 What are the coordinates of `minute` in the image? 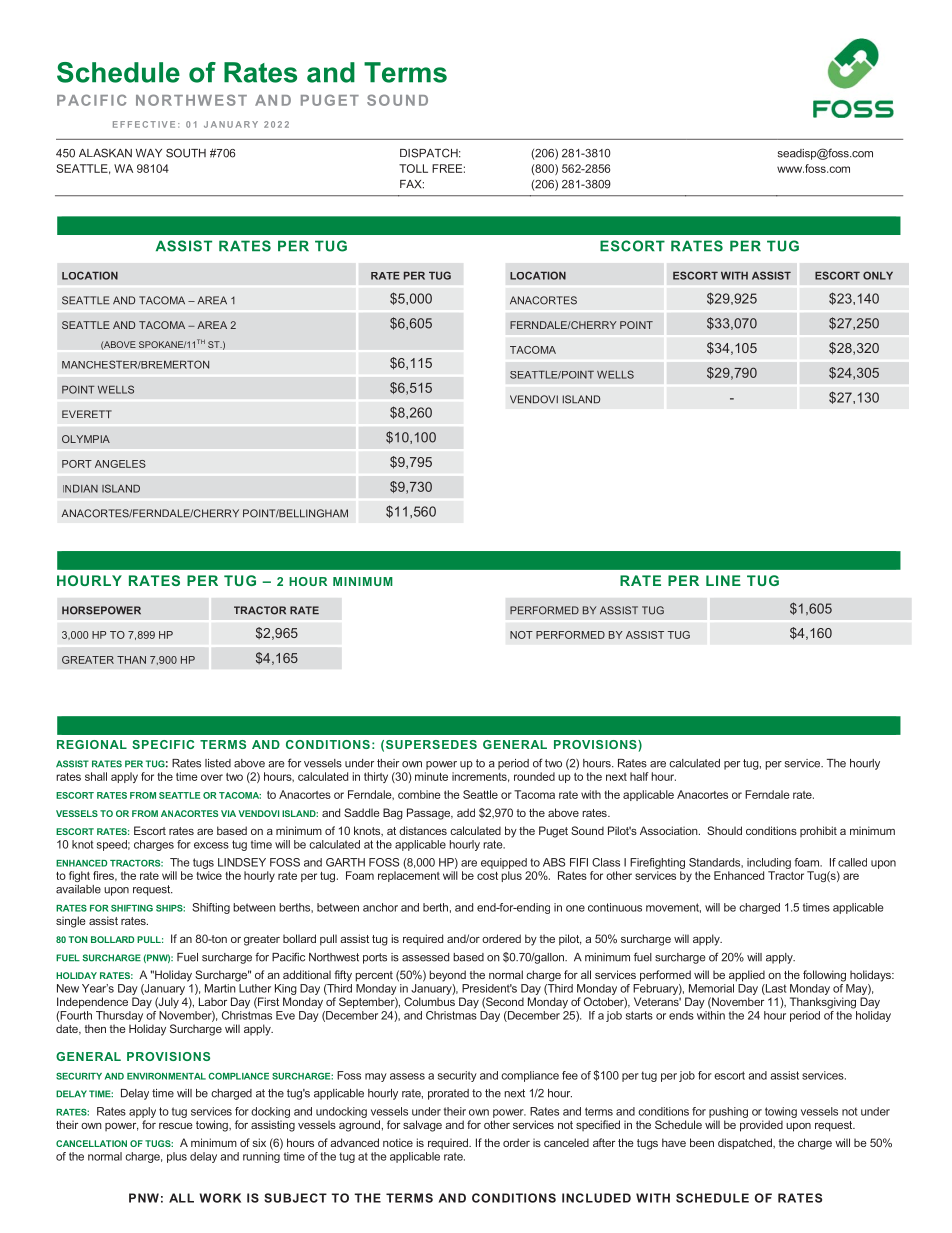 It's located at (431, 776).
